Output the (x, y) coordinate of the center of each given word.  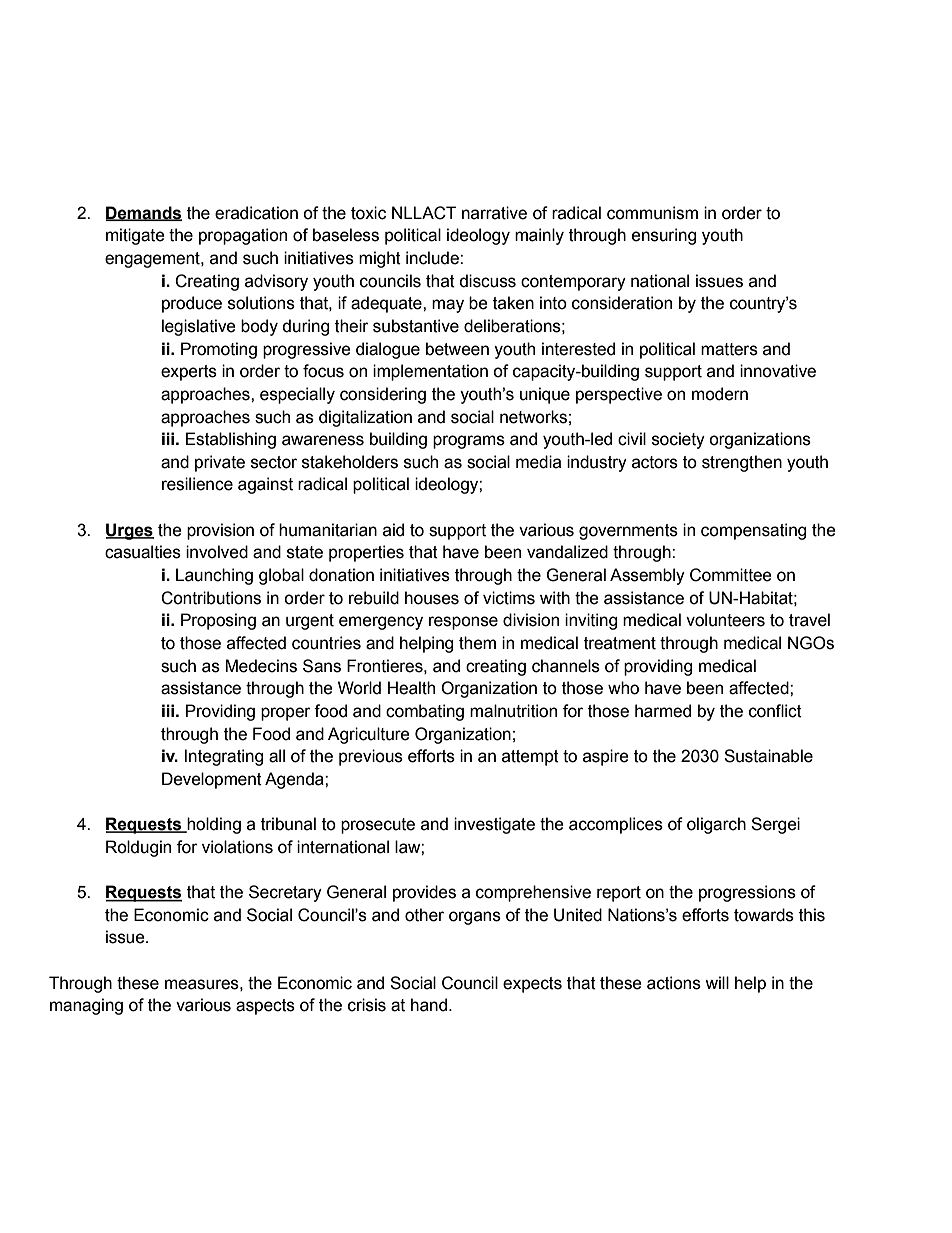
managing (86, 1006)
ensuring (664, 236)
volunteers (725, 620)
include (433, 258)
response (463, 623)
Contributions (211, 598)
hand (429, 1005)
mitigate (135, 236)
